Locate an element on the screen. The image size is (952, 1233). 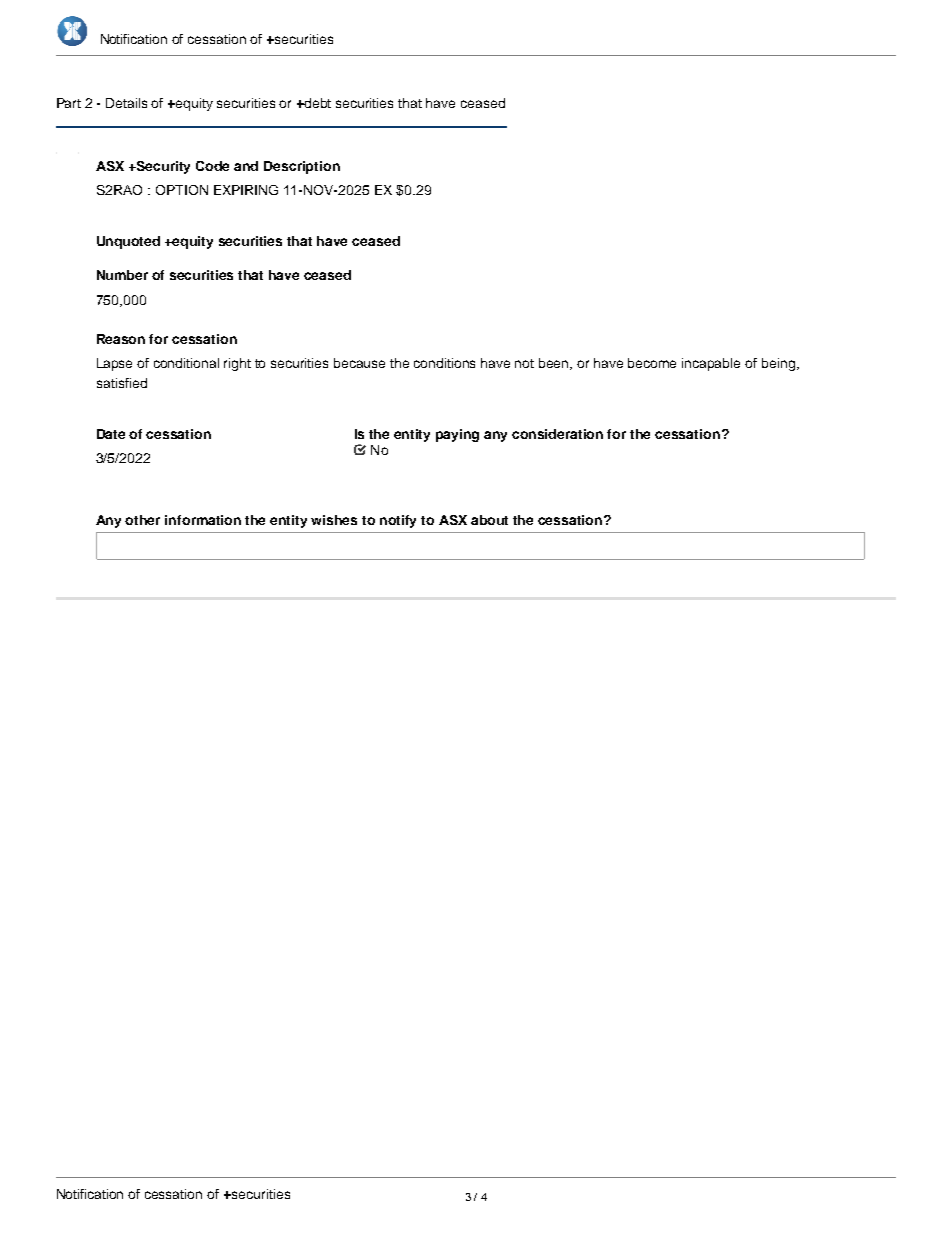
EXPIRING is located at coordinates (246, 190).
